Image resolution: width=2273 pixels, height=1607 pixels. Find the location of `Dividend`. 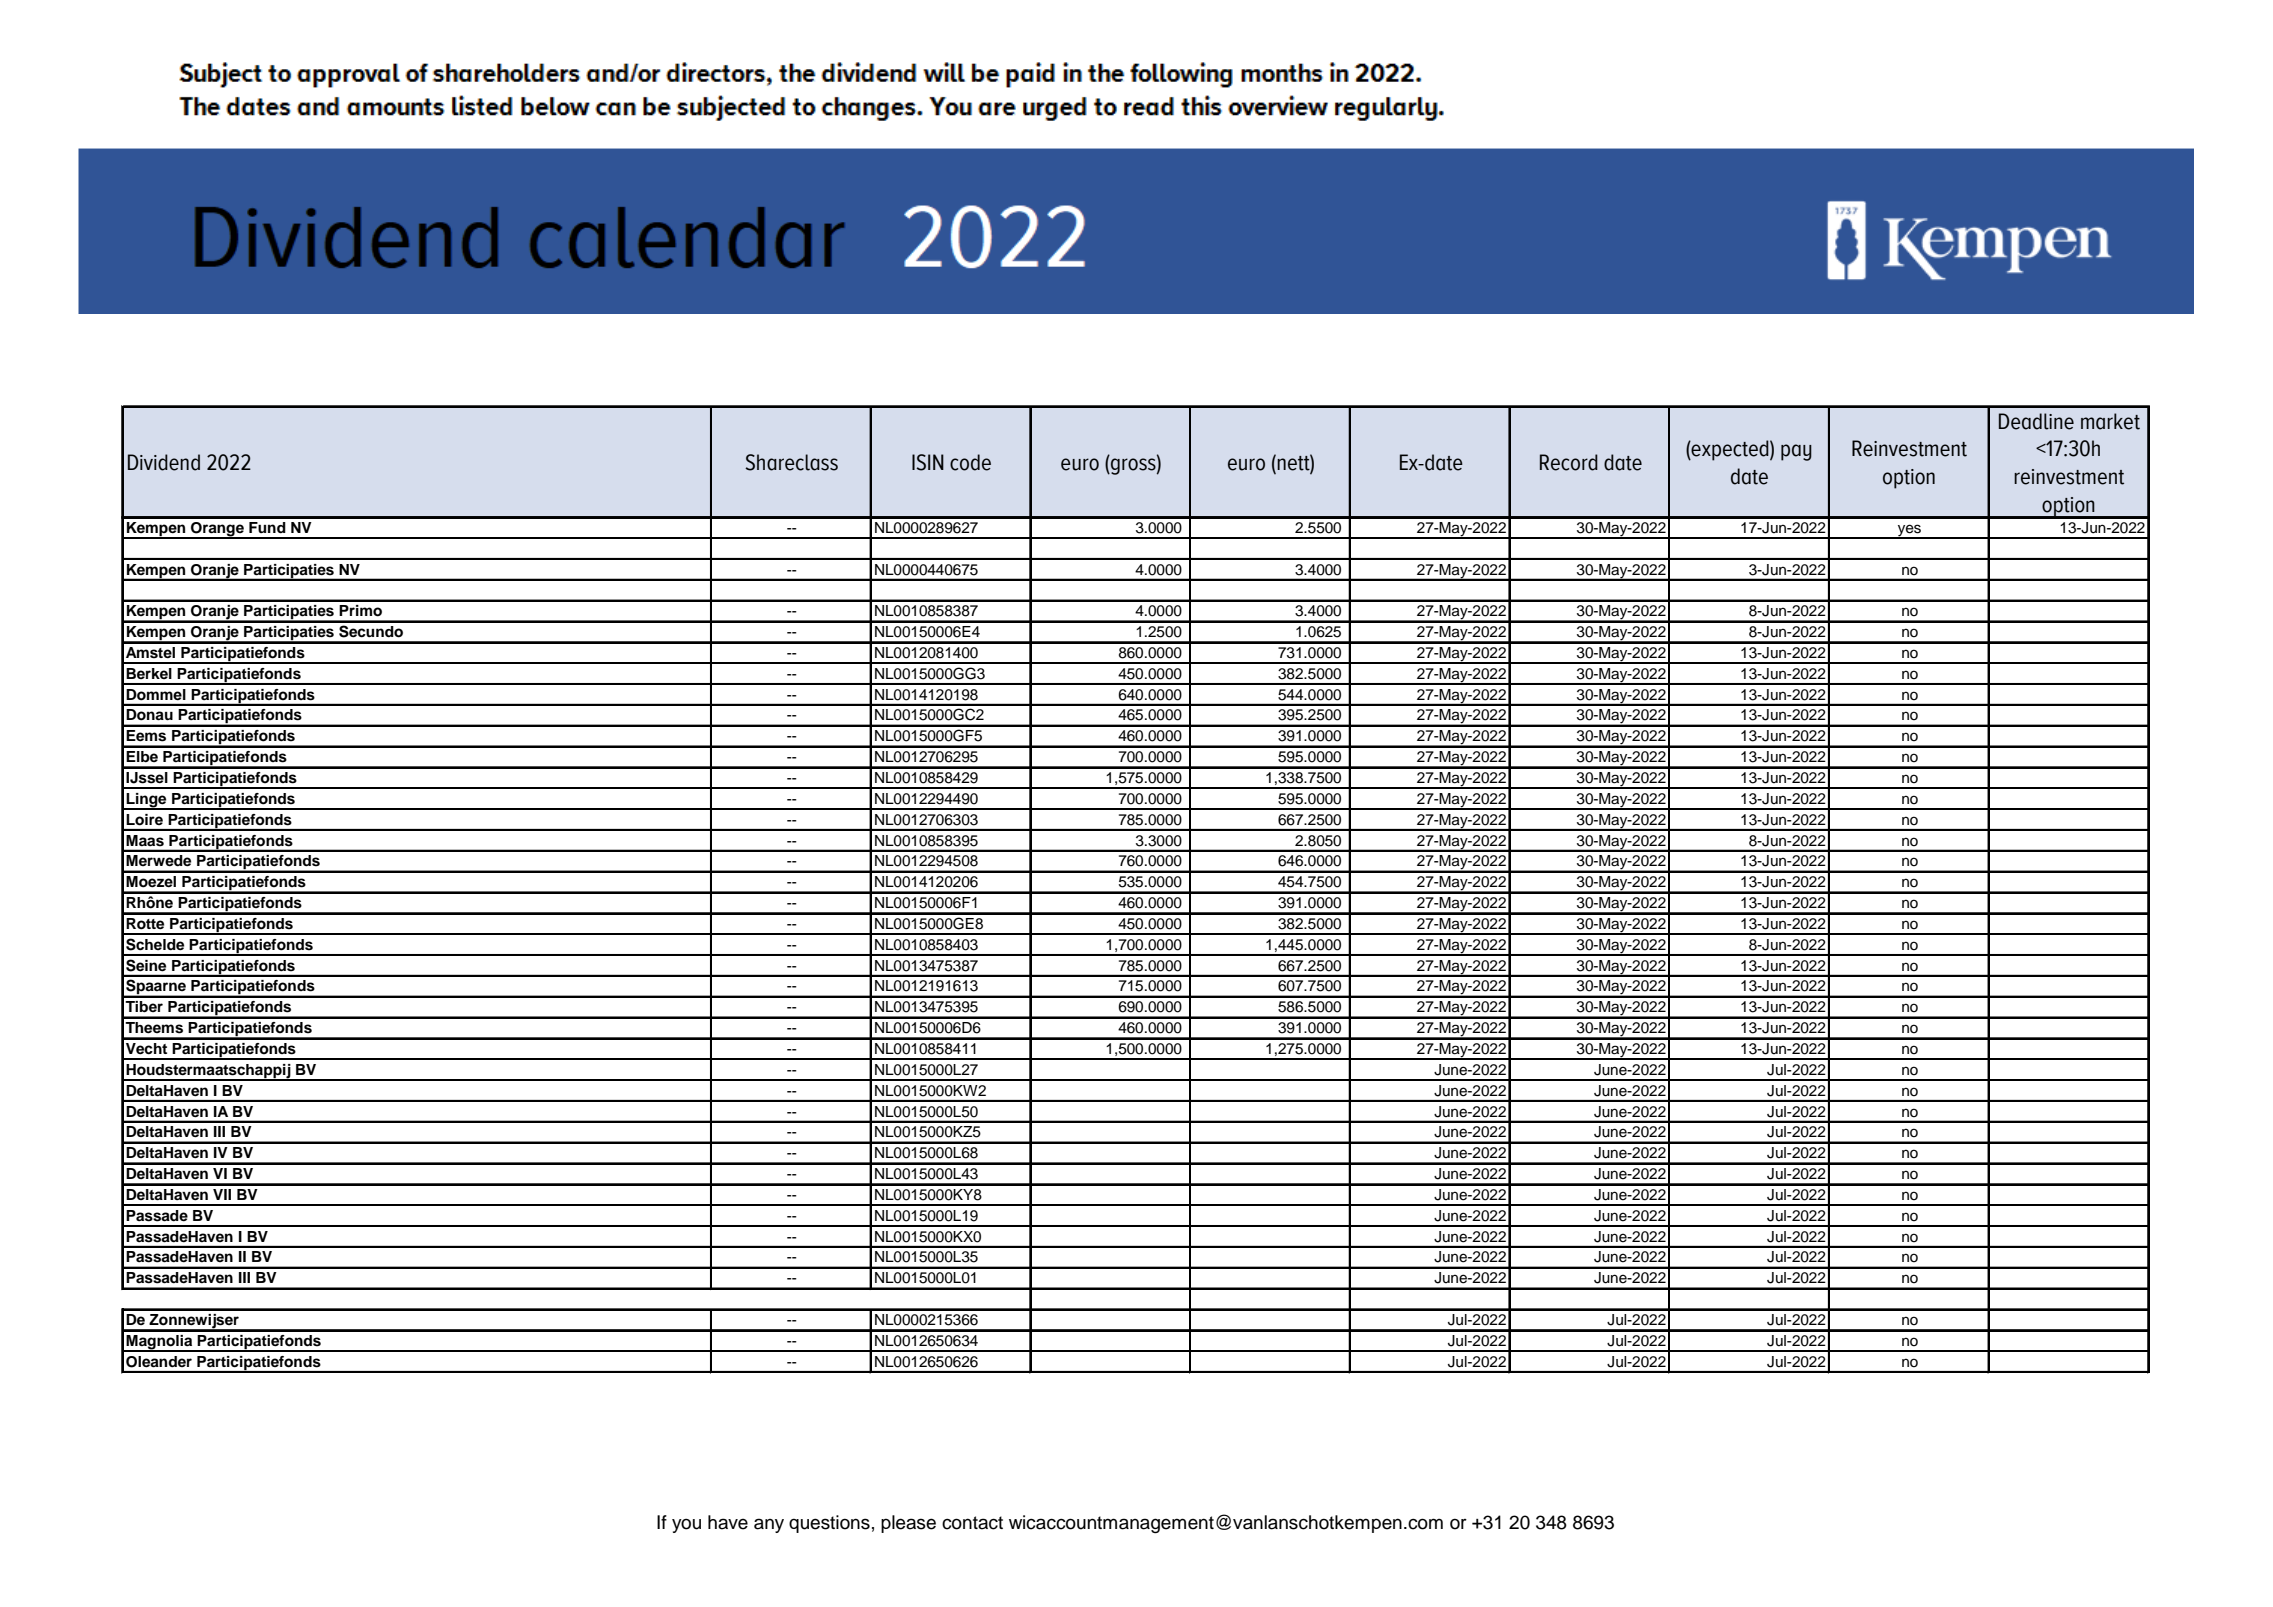

Dividend is located at coordinates (164, 462).
